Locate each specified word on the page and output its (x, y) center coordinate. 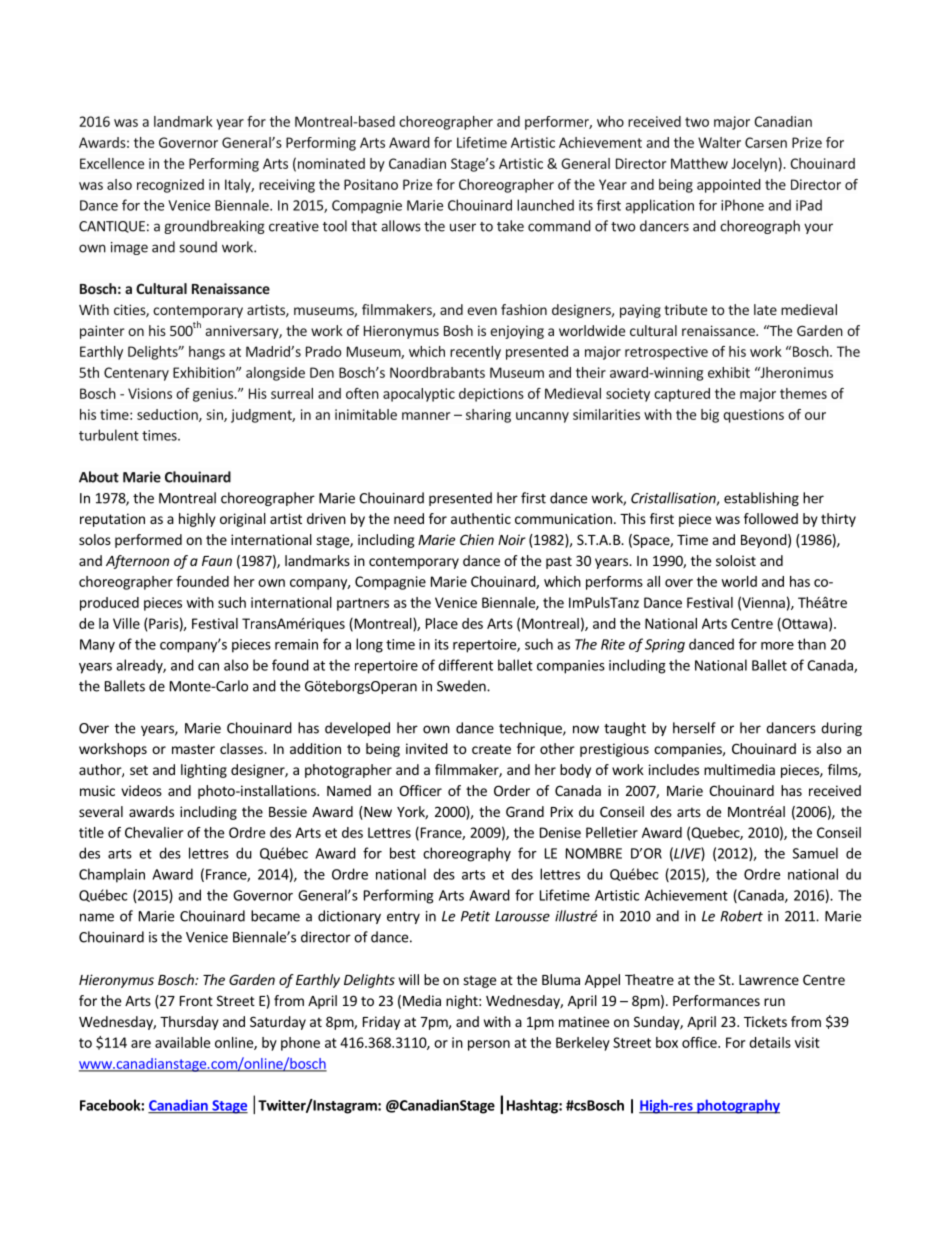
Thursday (189, 1023)
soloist (736, 560)
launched (545, 205)
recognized (170, 186)
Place (442, 623)
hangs (207, 353)
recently (475, 353)
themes (803, 393)
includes (674, 769)
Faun (217, 561)
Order (512, 790)
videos (141, 790)
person (489, 1045)
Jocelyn (754, 165)
